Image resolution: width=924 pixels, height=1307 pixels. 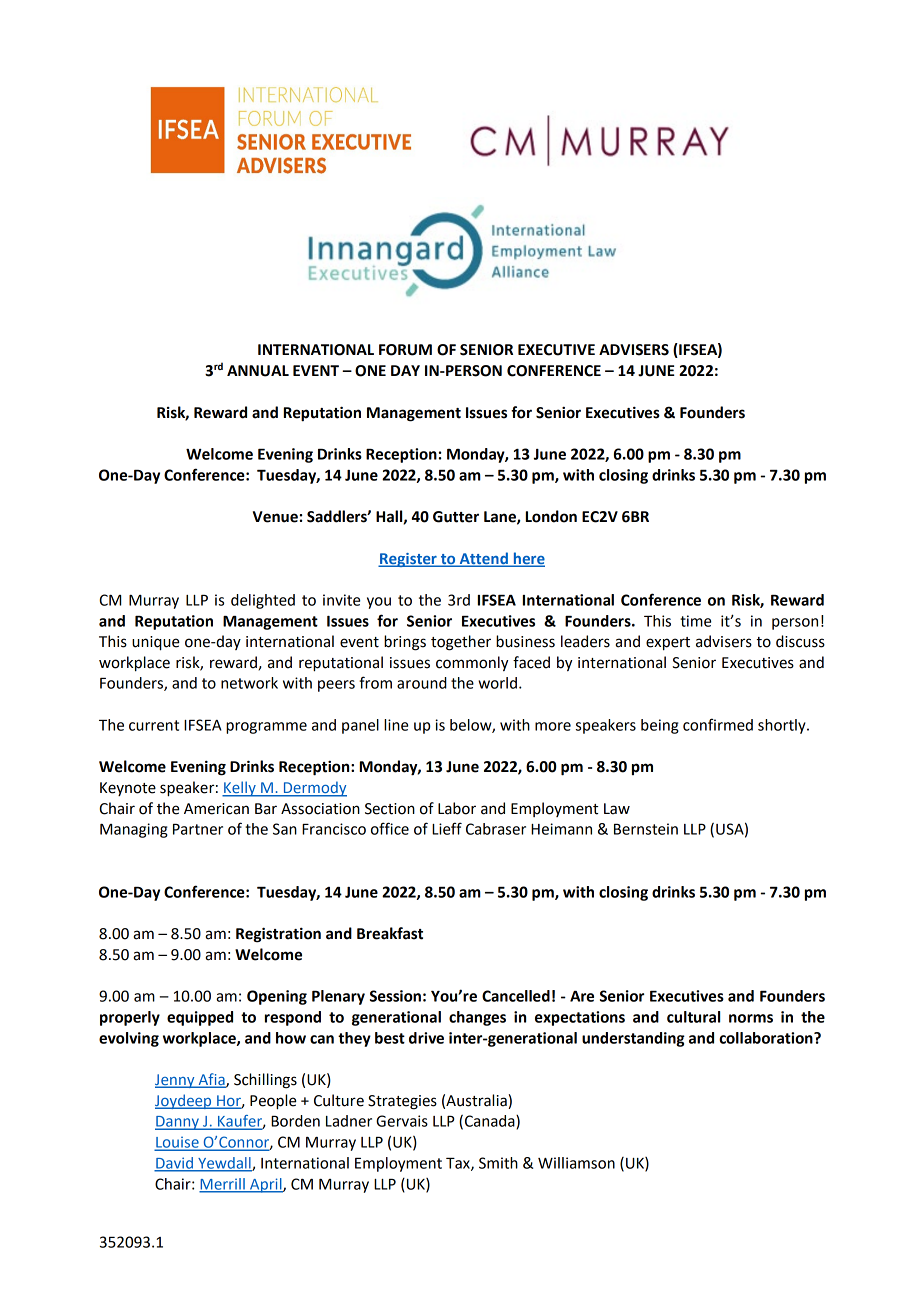 I want to click on unique, so click(x=155, y=643).
